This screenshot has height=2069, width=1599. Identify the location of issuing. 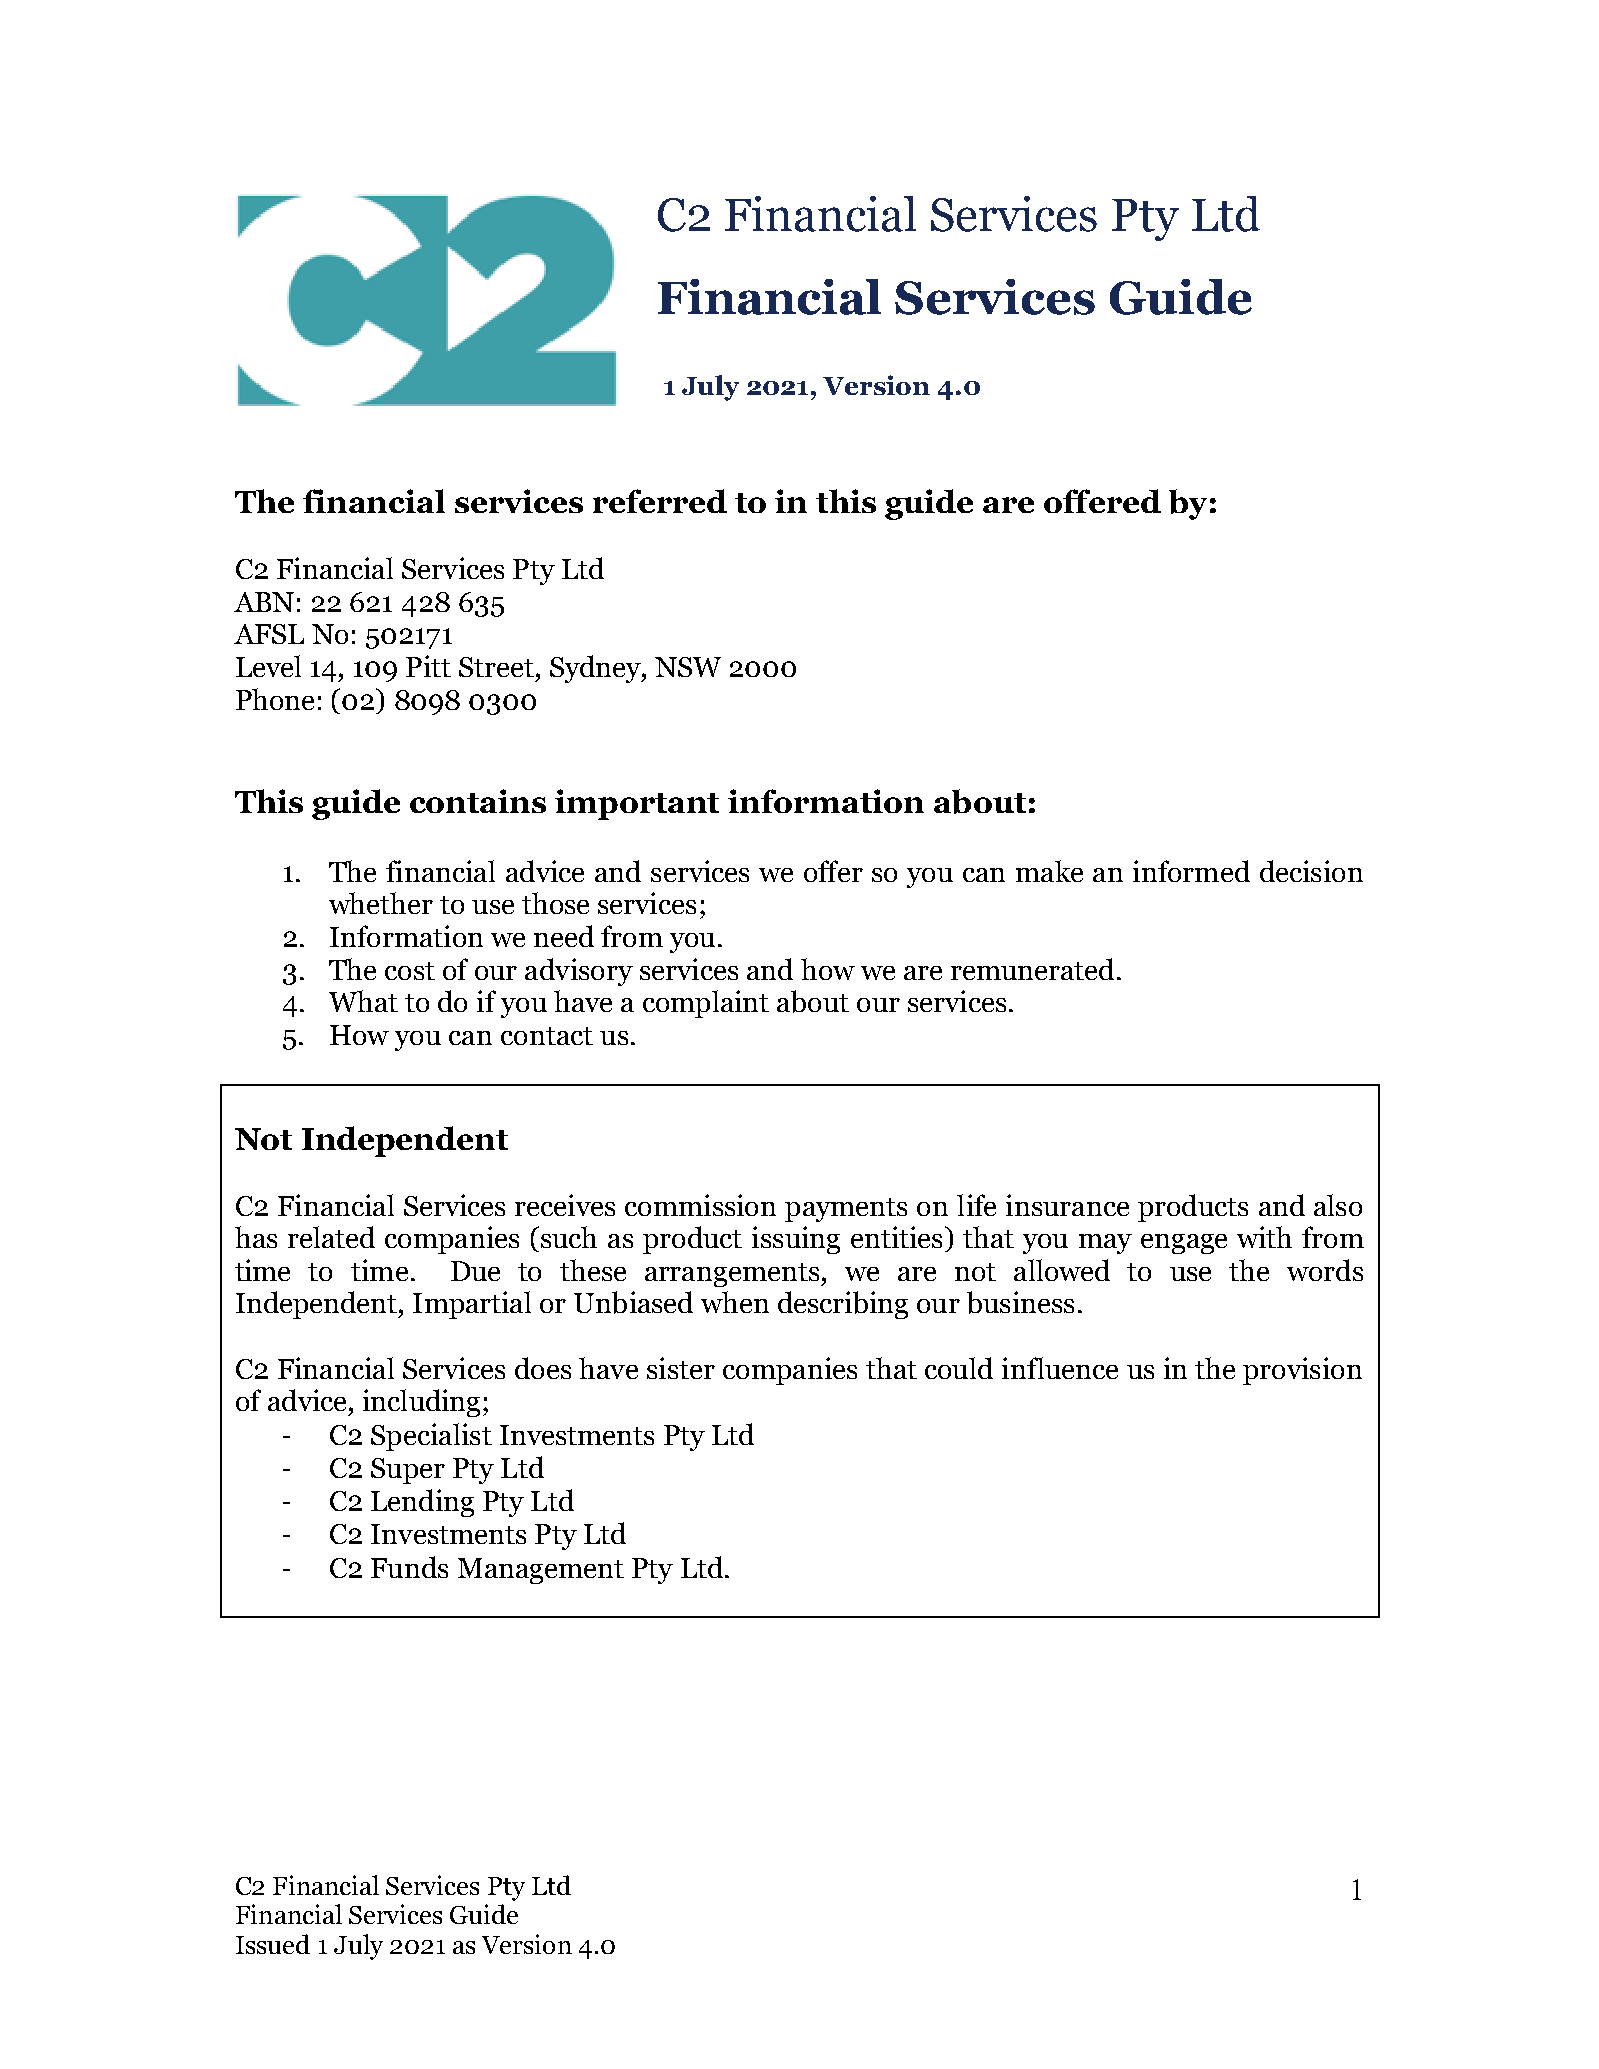
(796, 1240).
